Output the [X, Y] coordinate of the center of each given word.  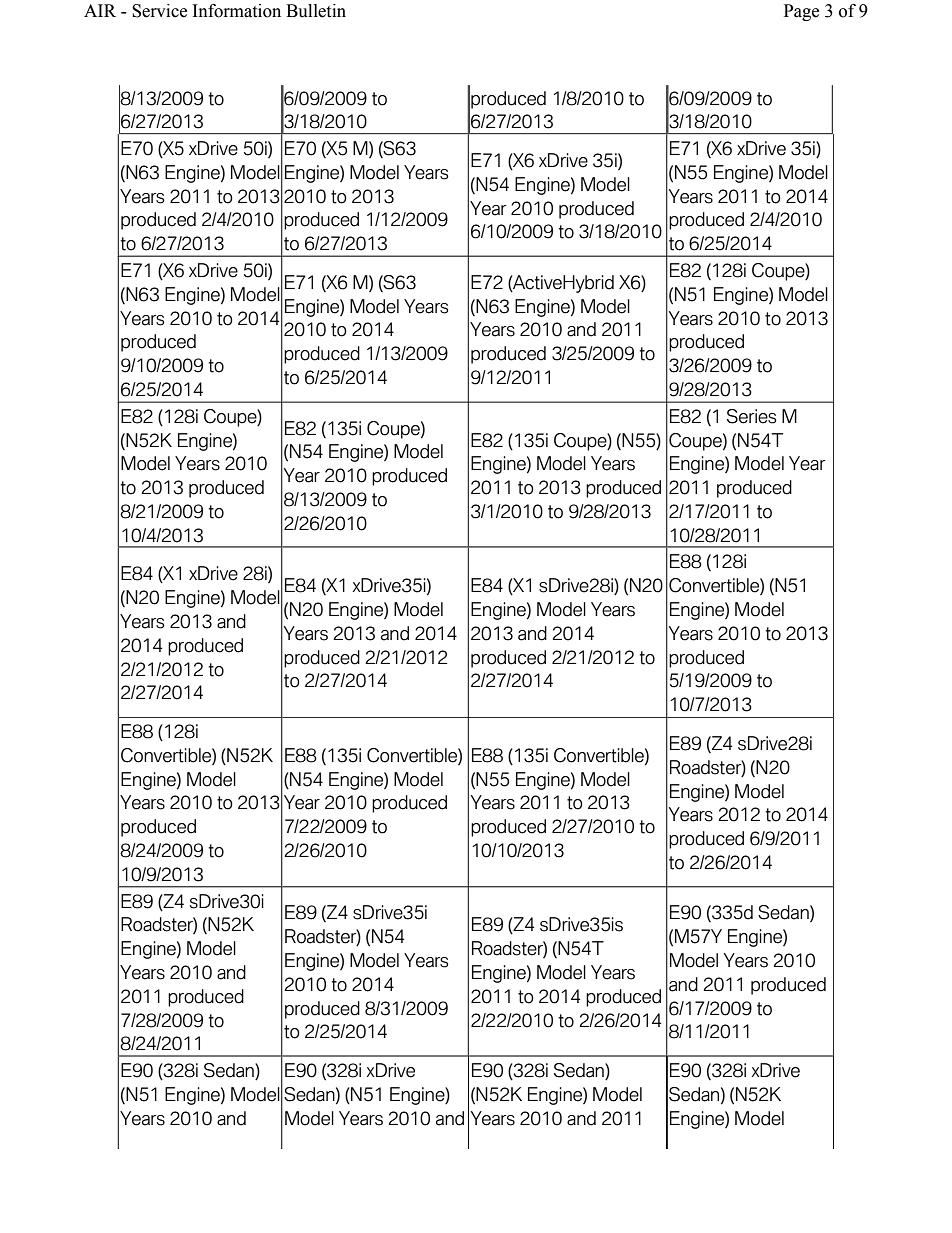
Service [159, 11]
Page [801, 12]
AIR [100, 10]
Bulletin [316, 11]
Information [237, 11]
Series [751, 416]
